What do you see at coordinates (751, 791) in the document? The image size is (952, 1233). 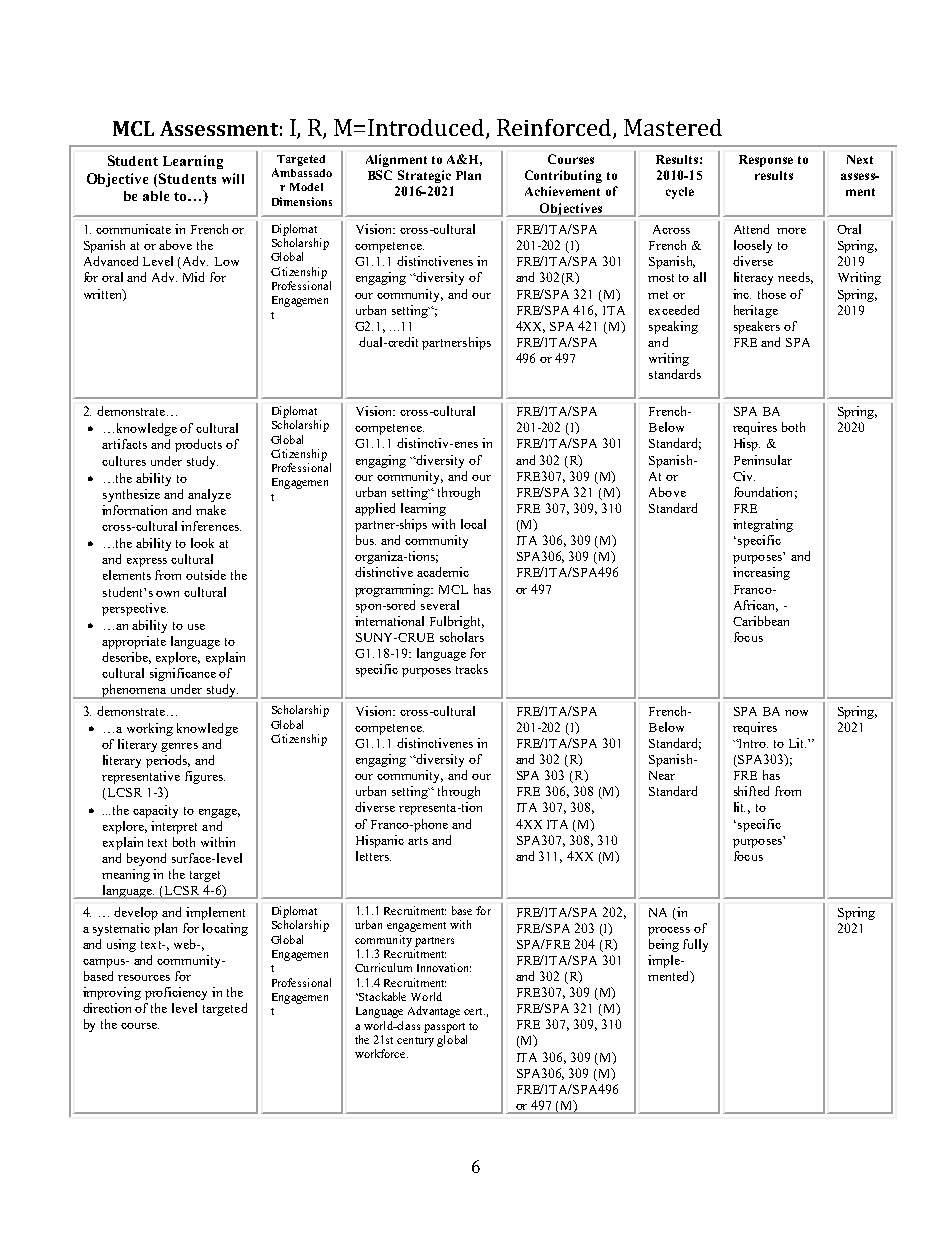 I see `shifted` at bounding box center [751, 791].
